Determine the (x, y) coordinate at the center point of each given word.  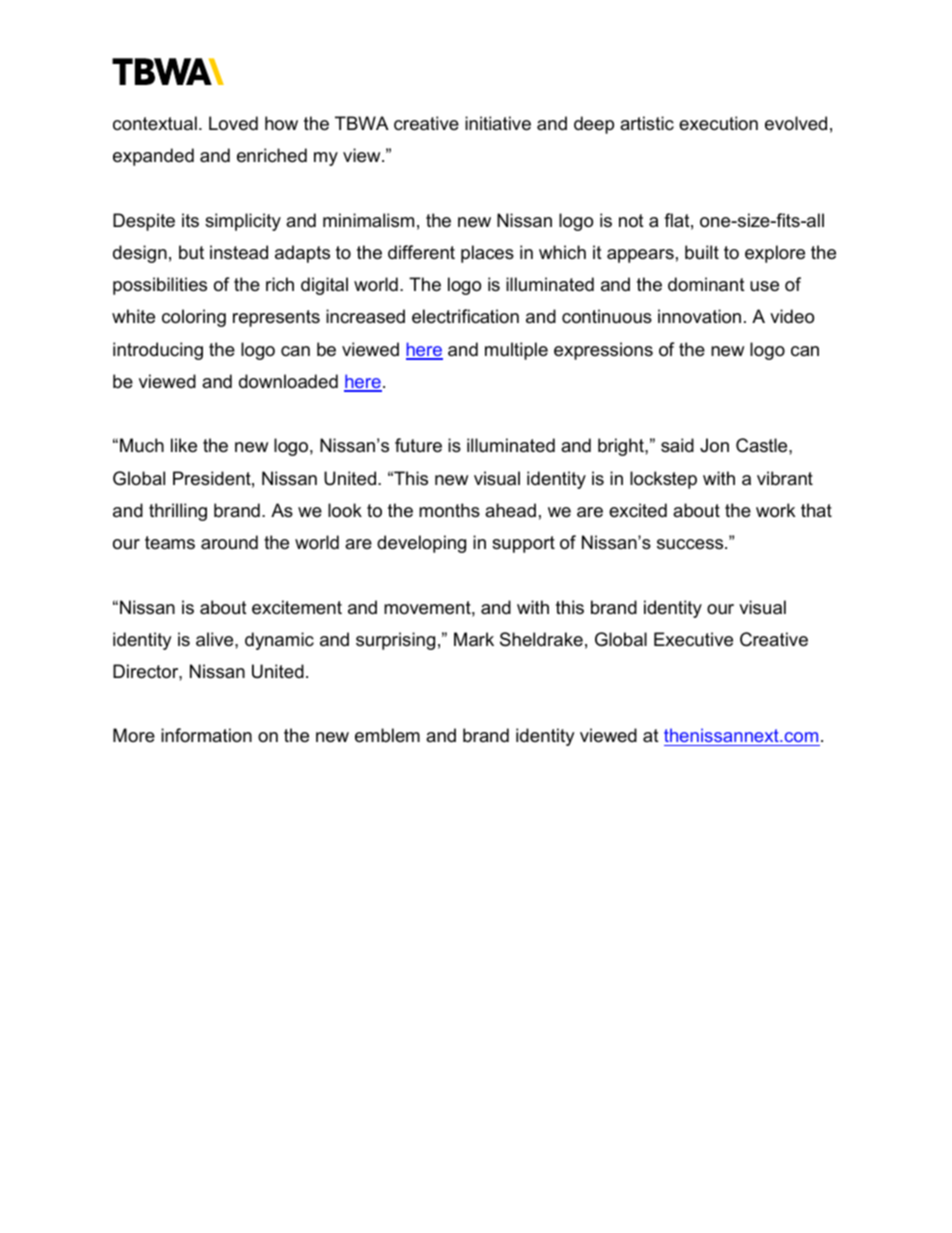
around (229, 542)
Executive (693, 639)
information (206, 735)
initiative (498, 123)
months (449, 510)
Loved (233, 123)
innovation (699, 316)
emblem (387, 735)
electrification (465, 316)
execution (718, 123)
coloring (194, 318)
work (775, 510)
